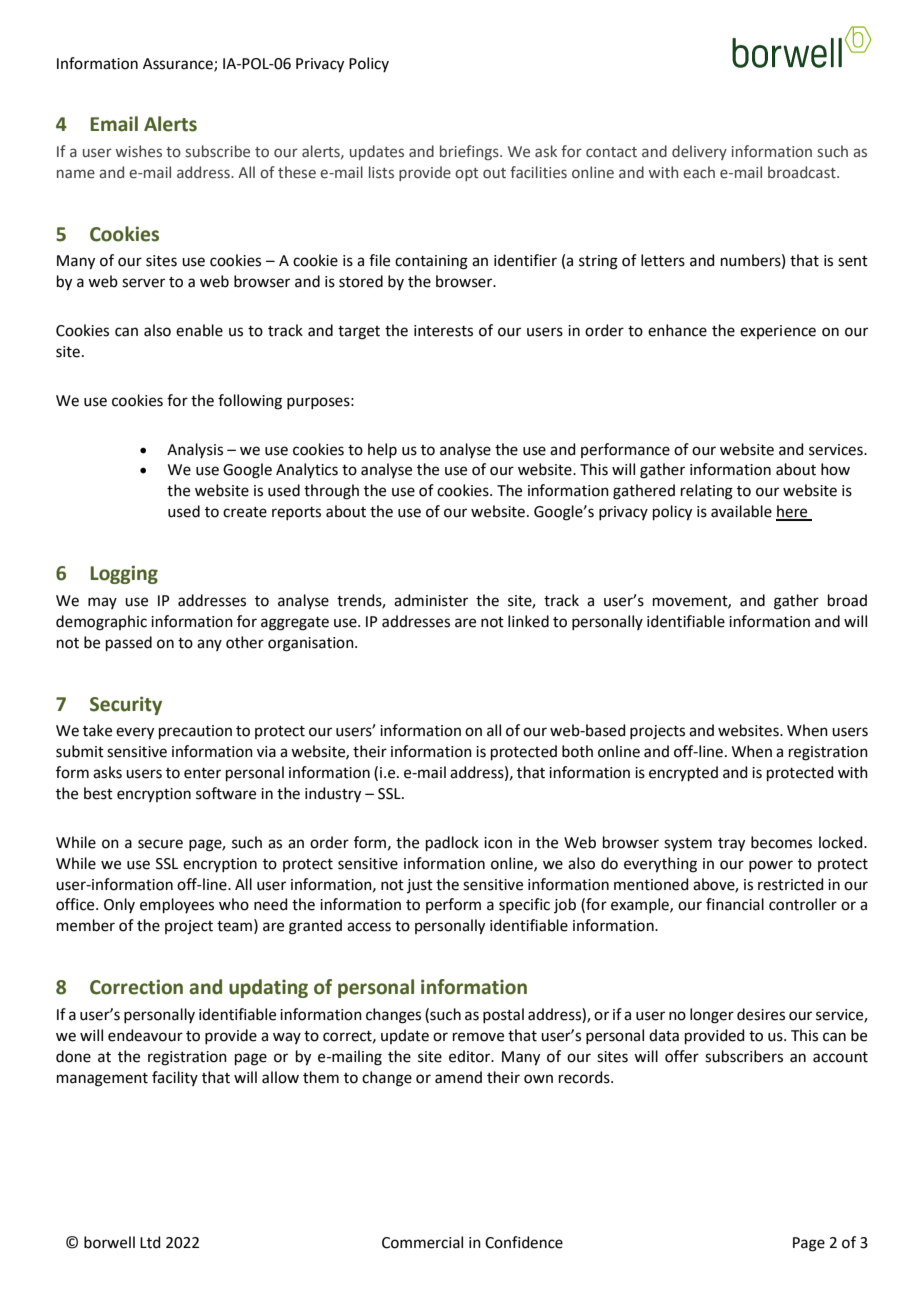 This image has height=1308, width=924. I want to click on Assurance, so click(179, 65).
